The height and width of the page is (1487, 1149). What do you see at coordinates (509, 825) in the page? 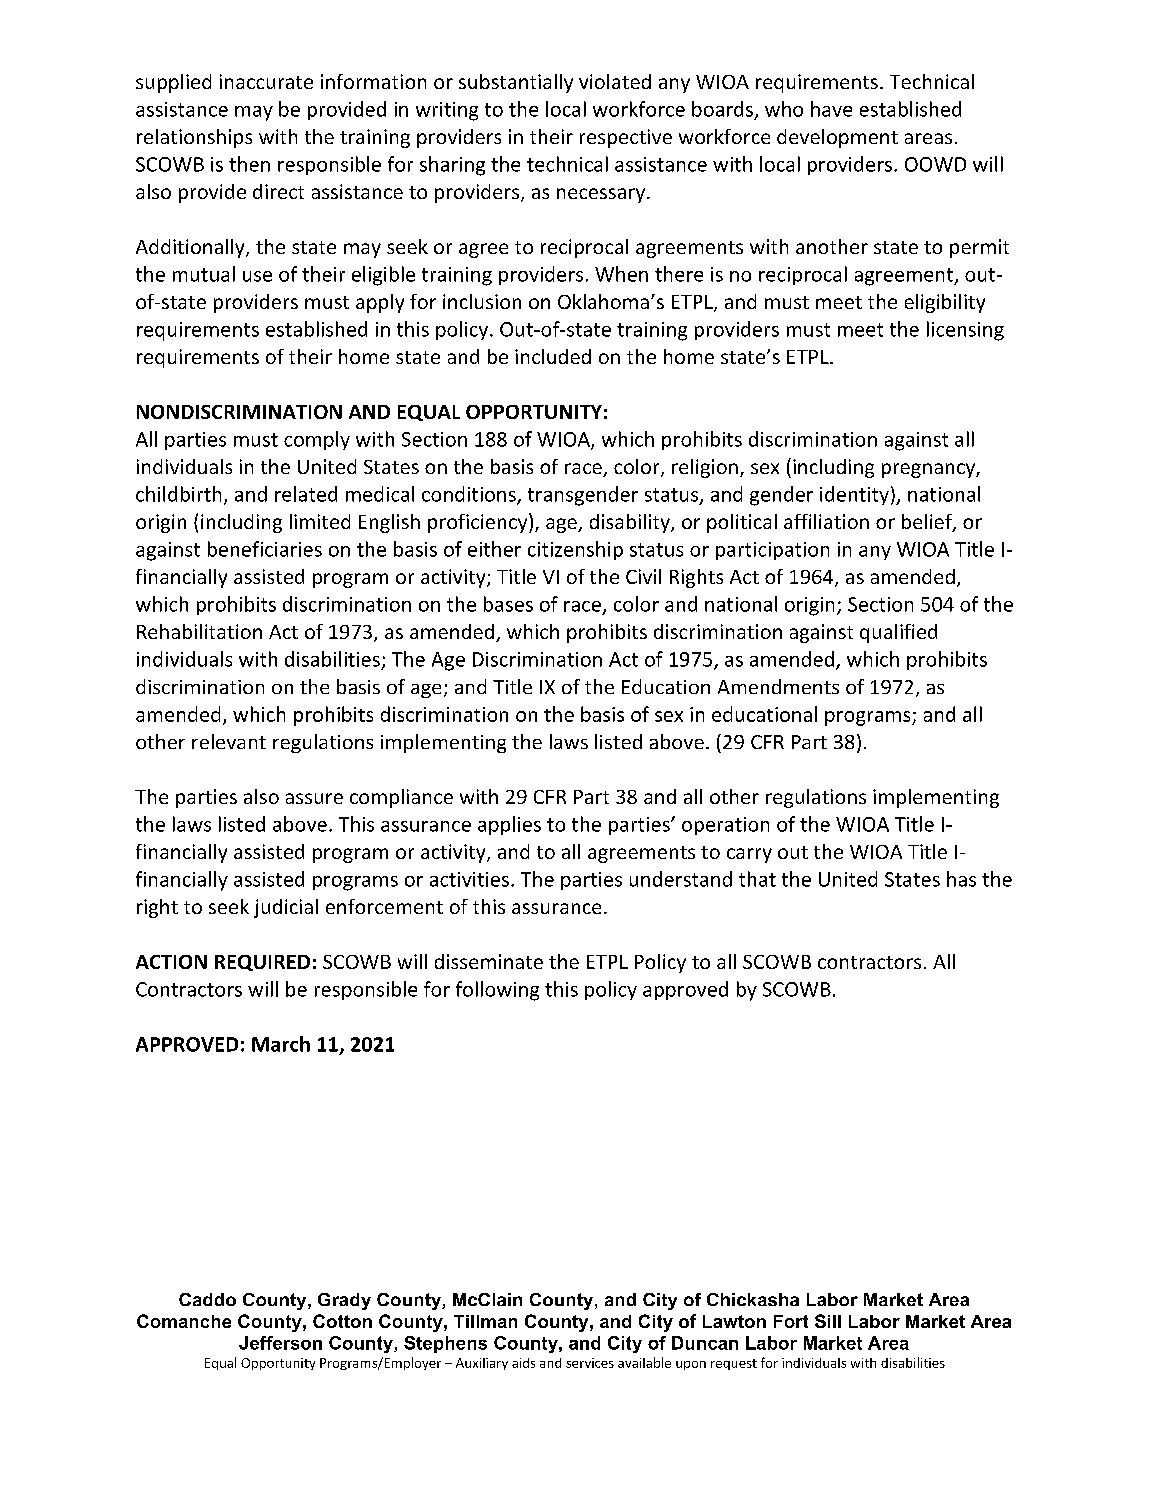
I see `applies` at bounding box center [509, 825].
